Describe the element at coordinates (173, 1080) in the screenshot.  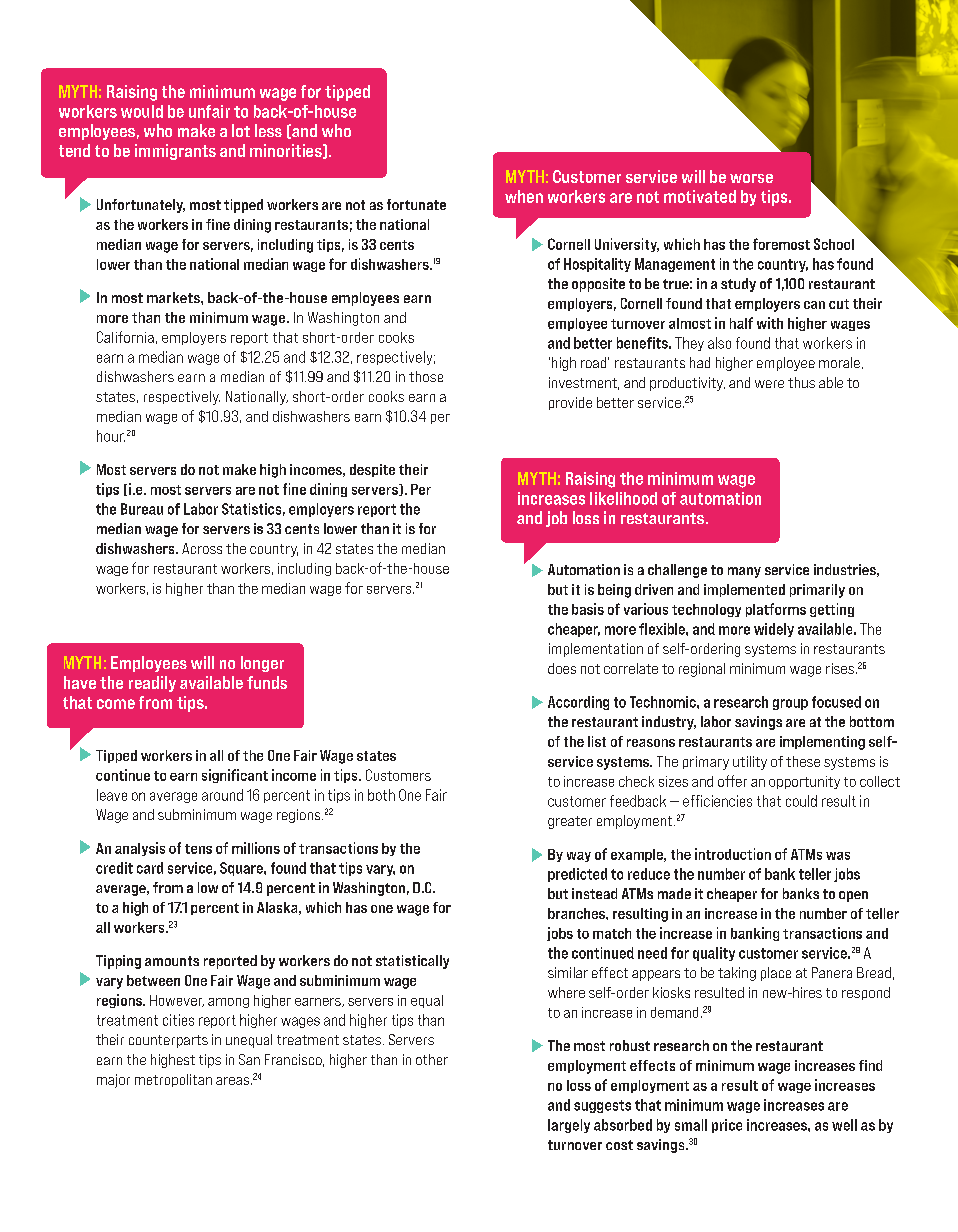
I see `metropolitan` at that location.
